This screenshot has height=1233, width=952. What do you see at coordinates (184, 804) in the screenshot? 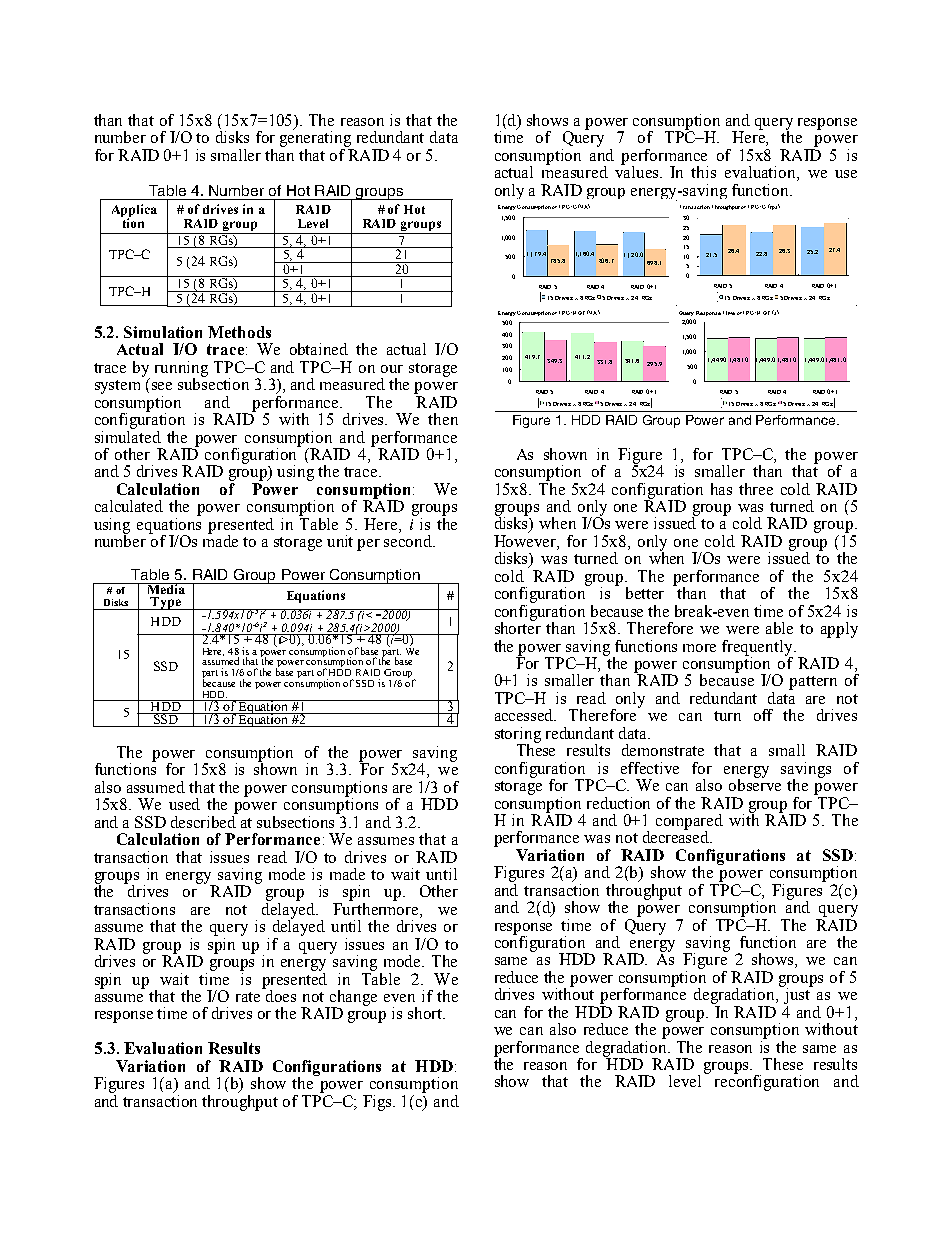
I see `used` at bounding box center [184, 804].
